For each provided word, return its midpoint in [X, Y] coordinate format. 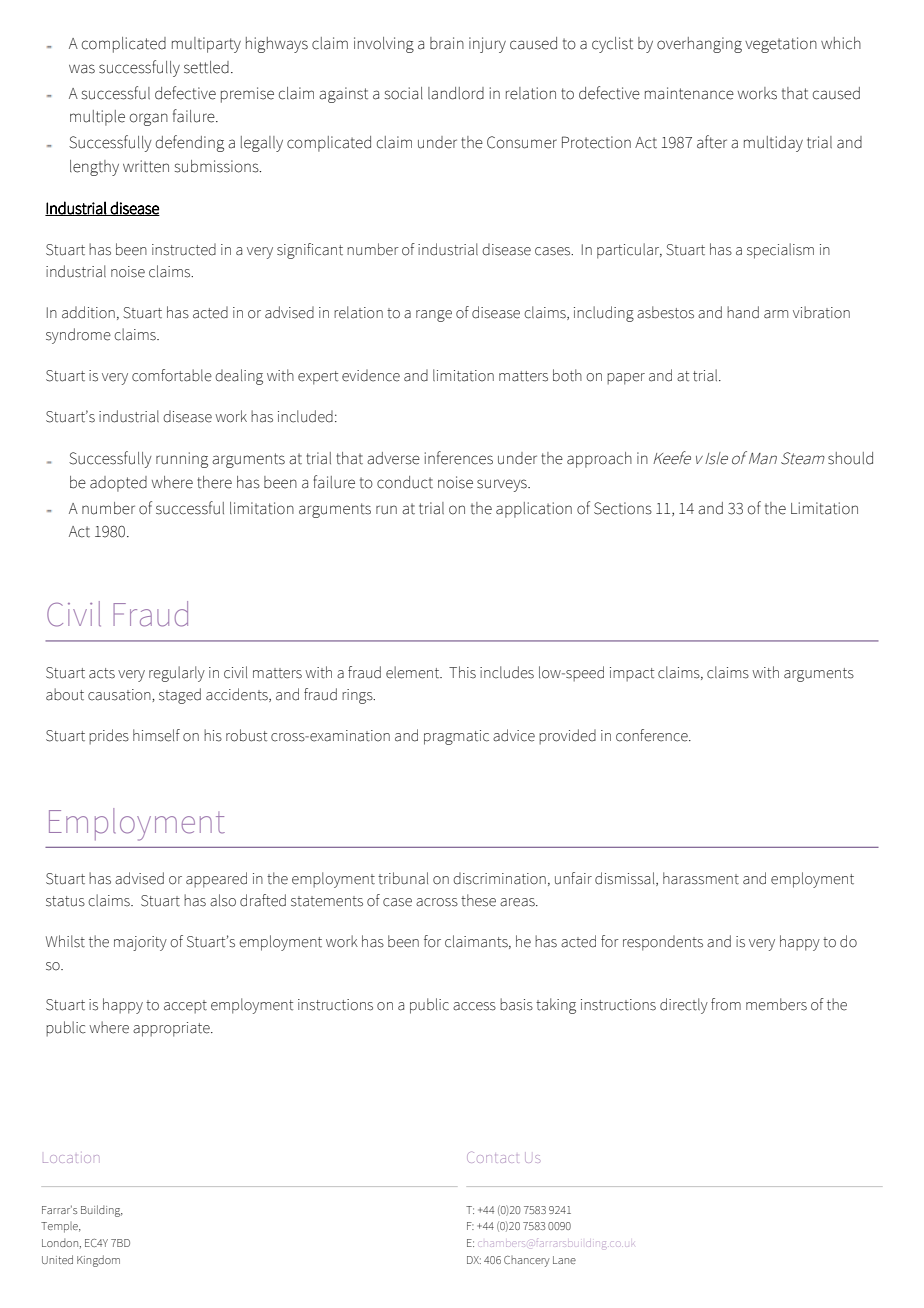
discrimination [499, 878]
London [61, 1243]
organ [149, 119]
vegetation [781, 45]
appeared [216, 880]
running [182, 460]
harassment [701, 878]
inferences [459, 458]
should [850, 458]
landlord [456, 93]
